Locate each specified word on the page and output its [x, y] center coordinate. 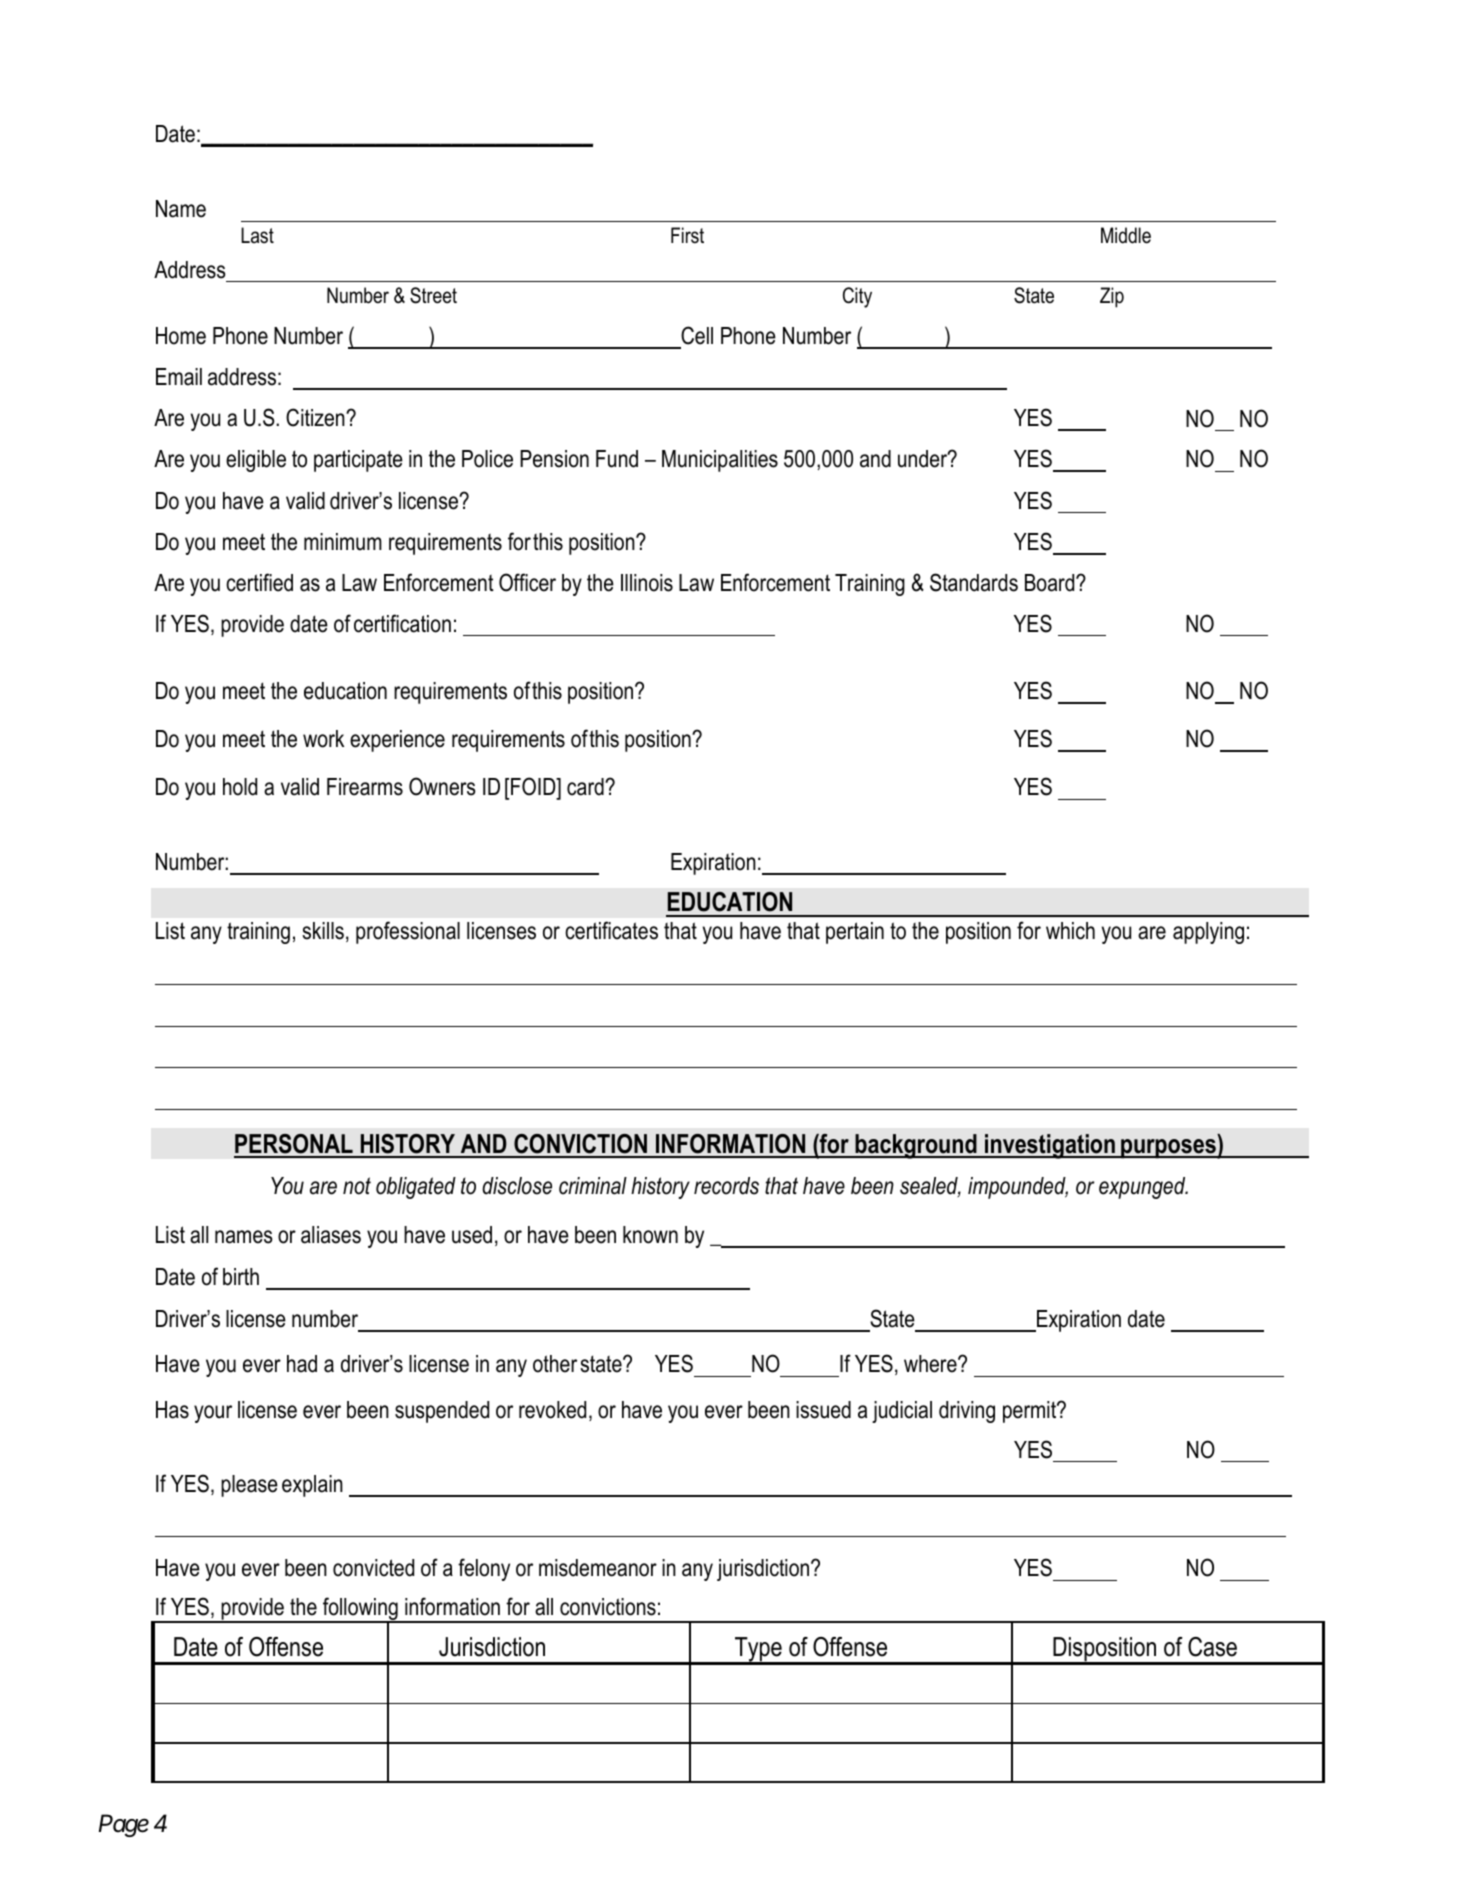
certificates [611, 930]
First [687, 235]
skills [323, 931]
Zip [1112, 297]
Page [124, 1826]
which [1070, 931]
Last [257, 235]
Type [758, 1650]
